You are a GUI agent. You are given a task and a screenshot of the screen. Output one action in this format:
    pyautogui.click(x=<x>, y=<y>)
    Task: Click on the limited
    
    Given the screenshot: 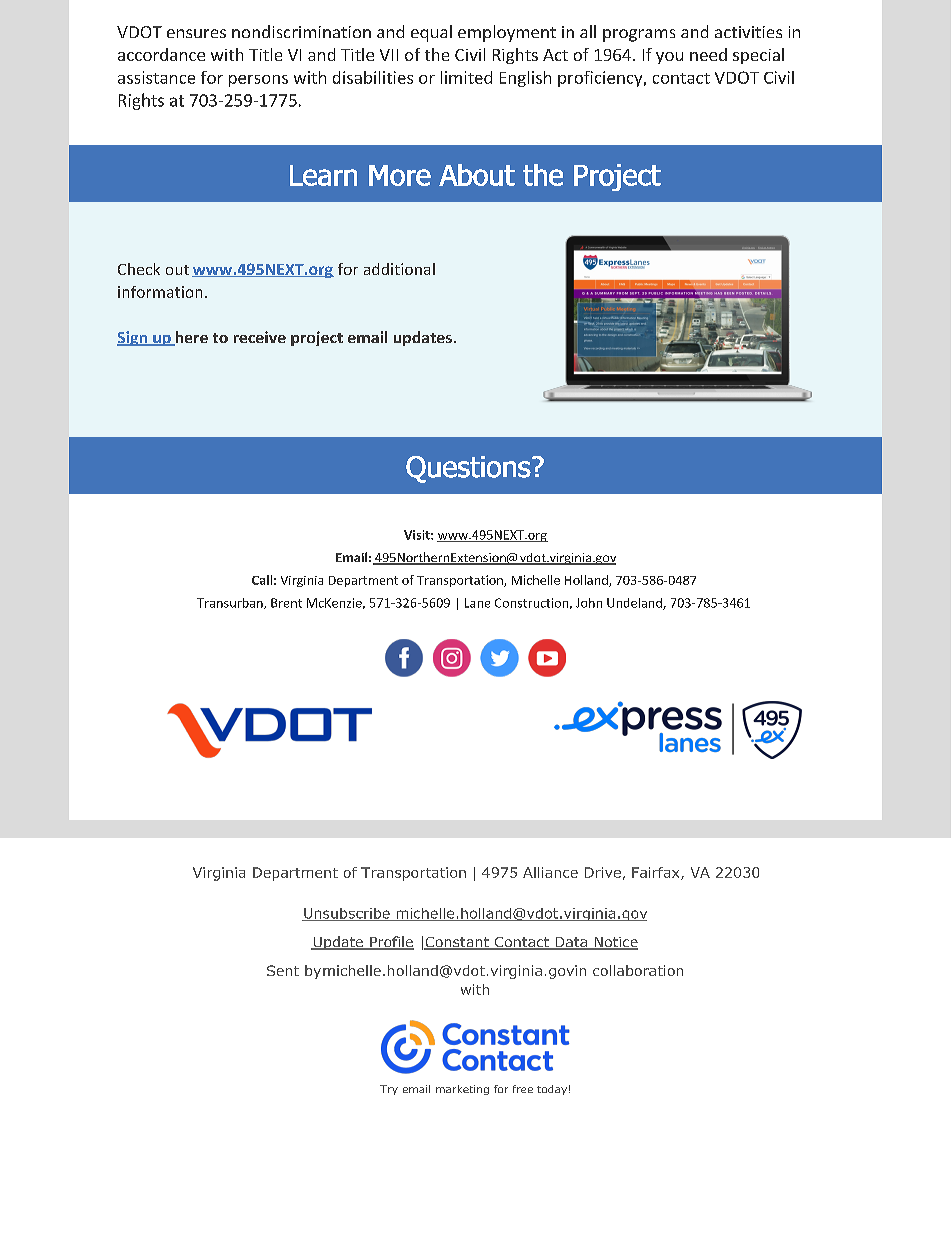 What is the action you would take?
    pyautogui.click(x=466, y=77)
